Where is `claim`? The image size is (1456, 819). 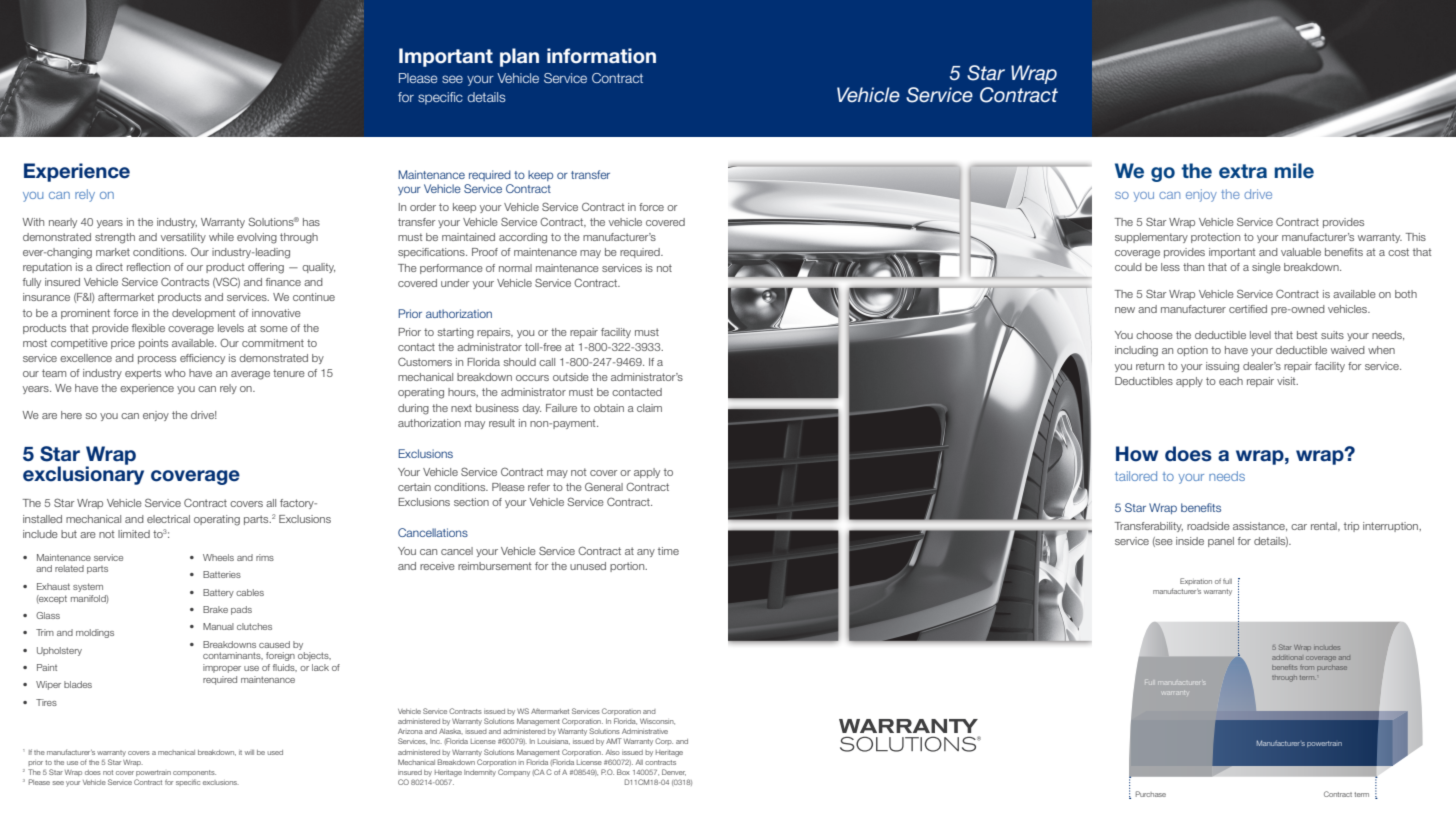 claim is located at coordinates (649, 408).
